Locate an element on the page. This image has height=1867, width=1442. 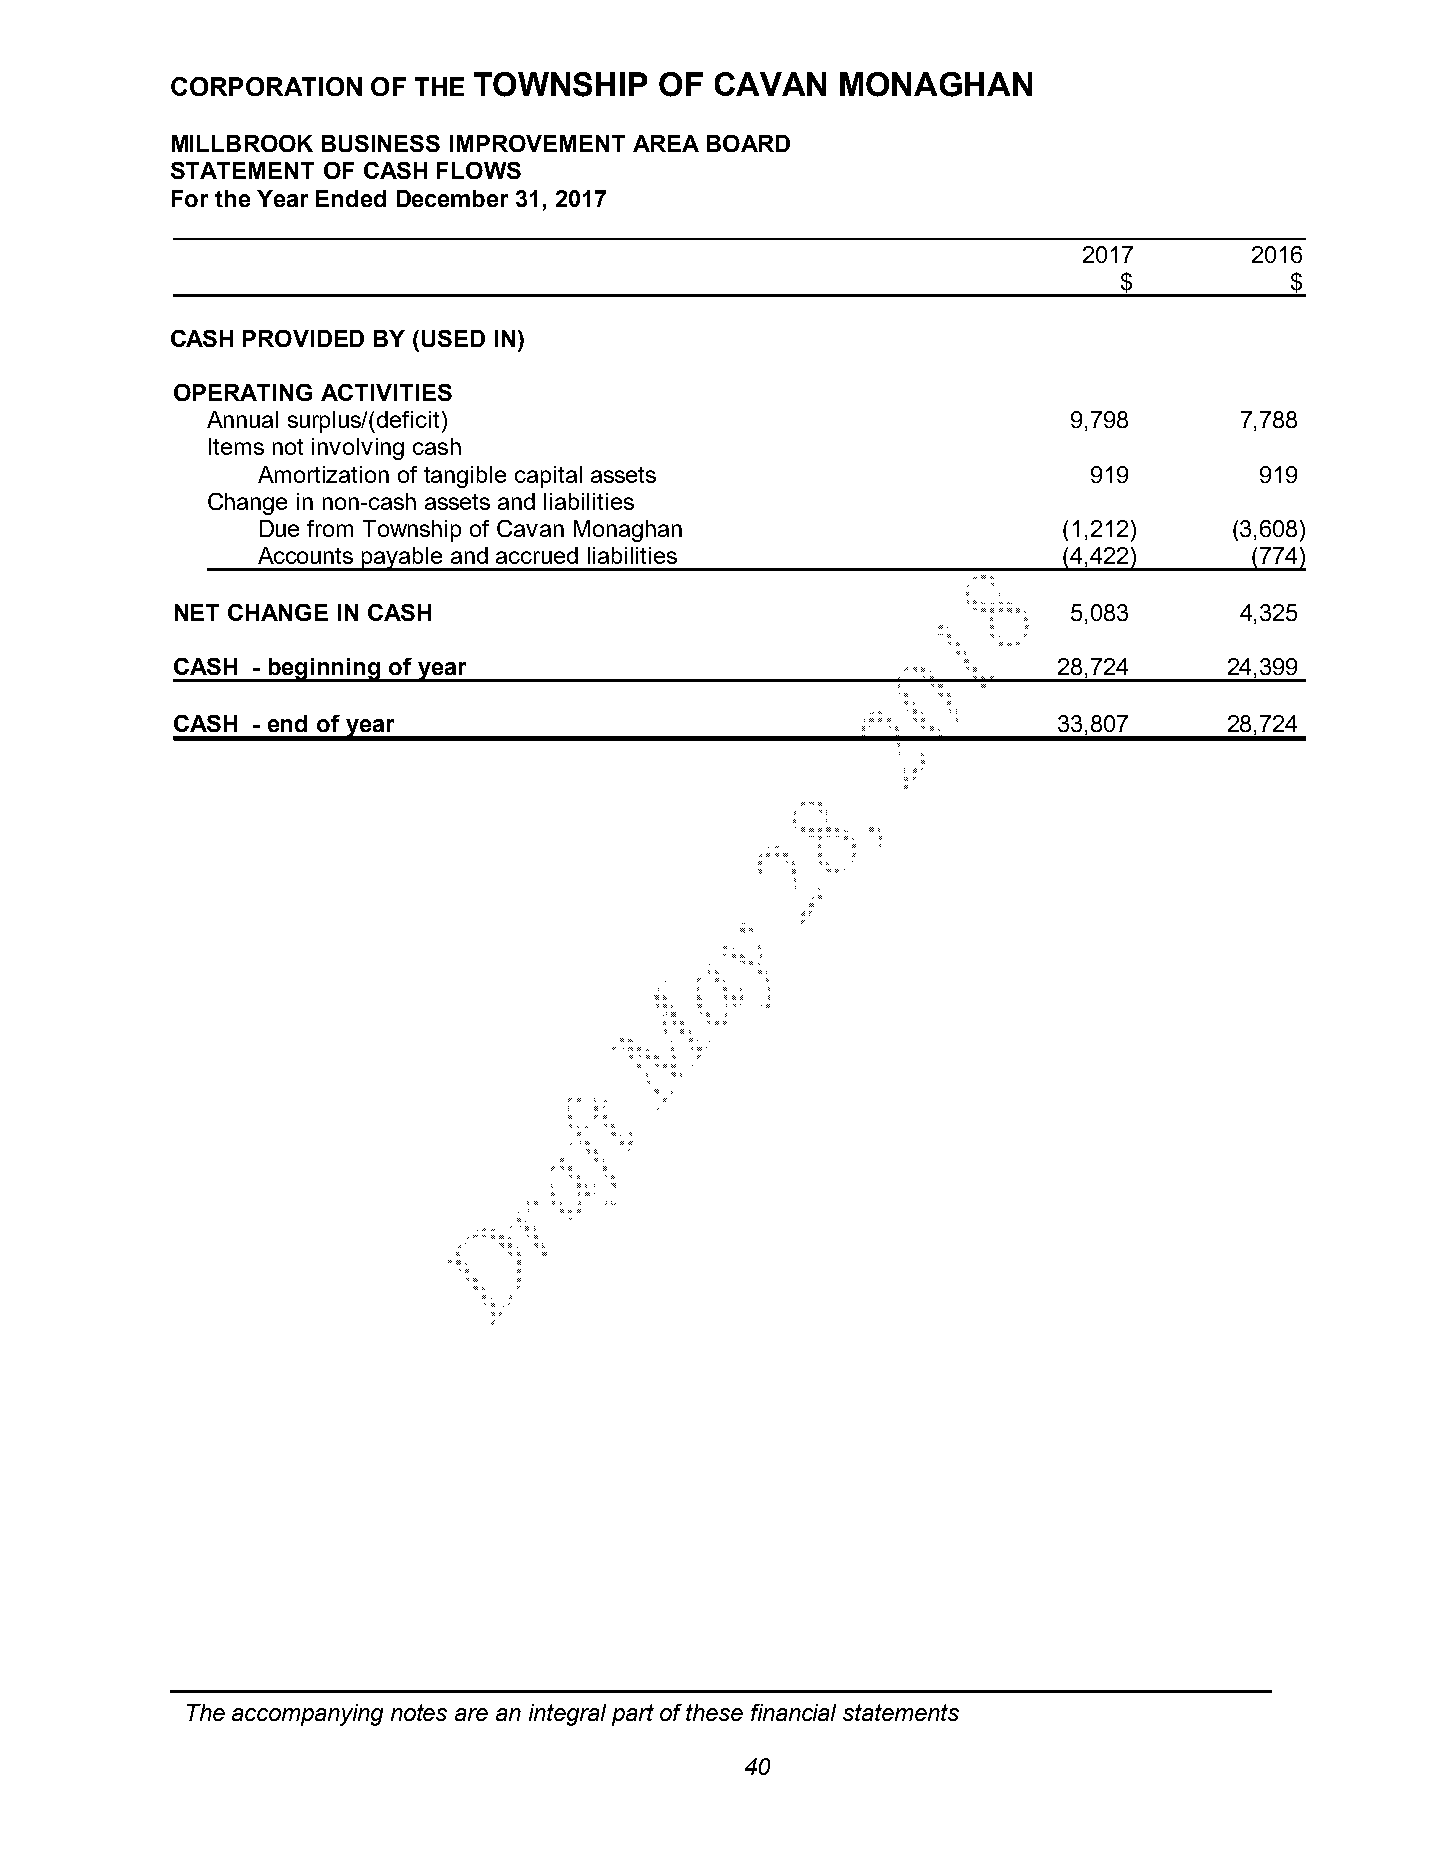
these is located at coordinates (714, 1712).
